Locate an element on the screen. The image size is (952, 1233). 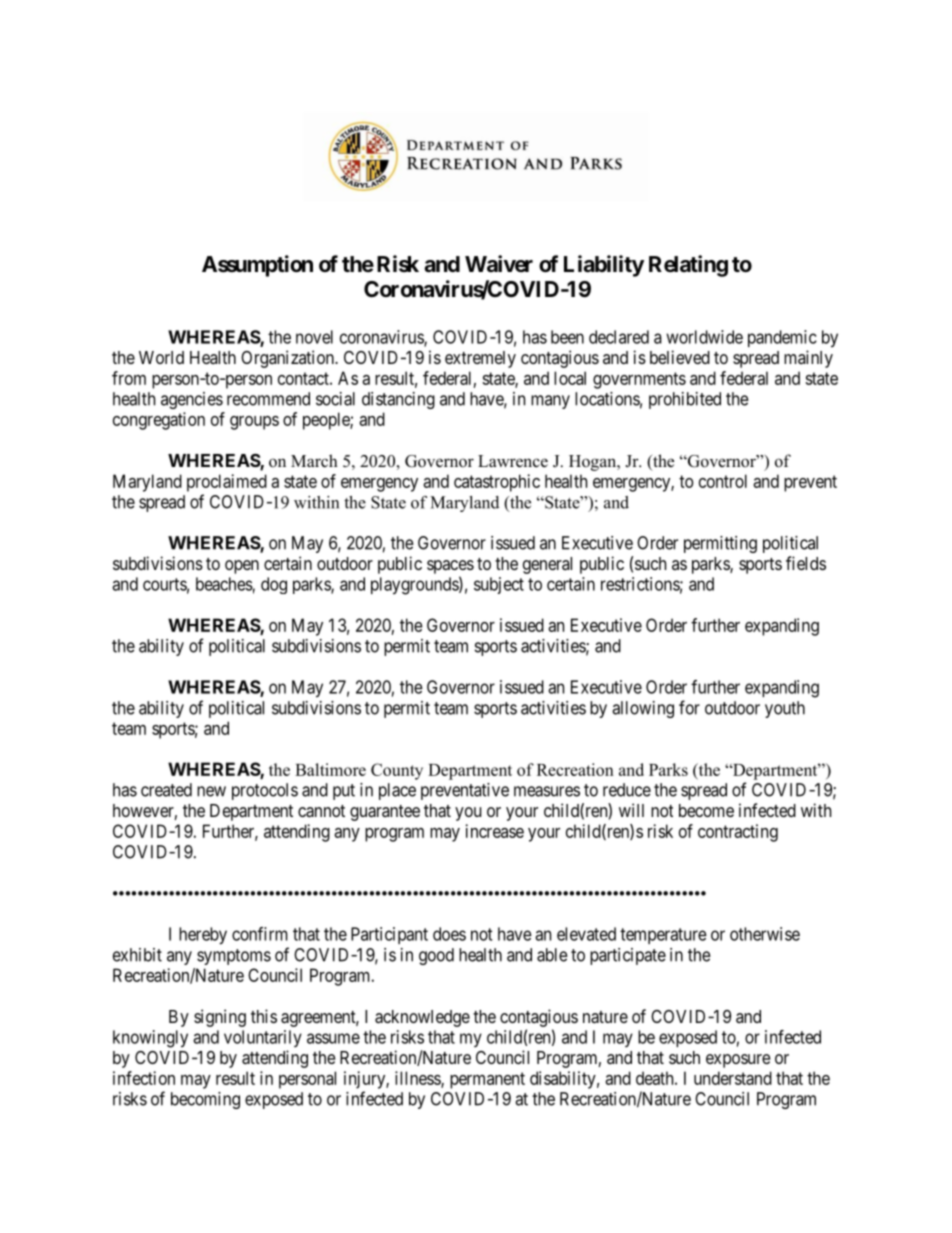
permanent is located at coordinates (487, 1080).
